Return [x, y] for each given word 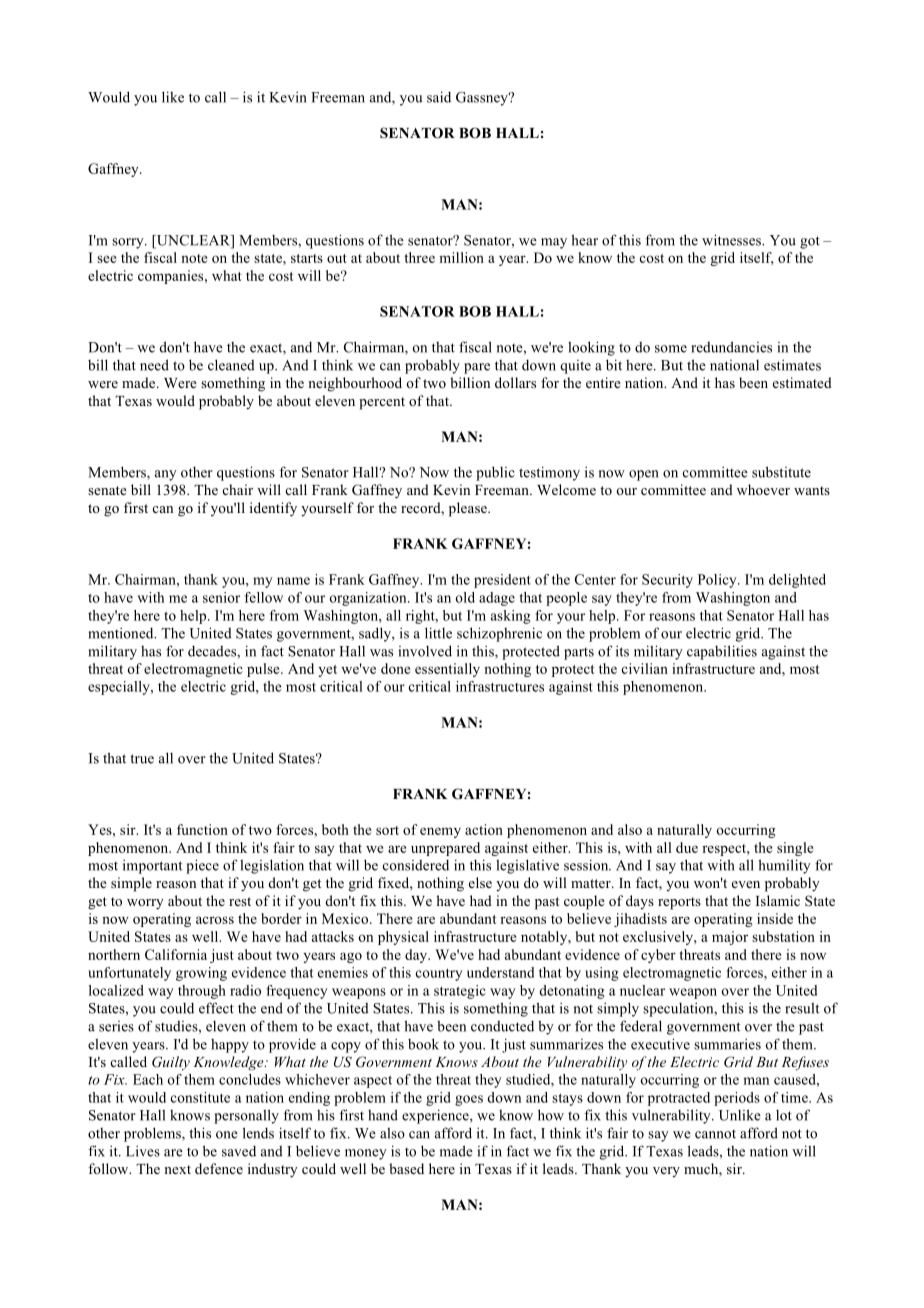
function [202, 829]
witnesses [732, 240]
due [687, 847]
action [484, 829]
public [495, 473]
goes [469, 1100]
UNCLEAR [193, 241]
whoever [763, 489]
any [166, 475]
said [439, 97]
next [177, 1169]
